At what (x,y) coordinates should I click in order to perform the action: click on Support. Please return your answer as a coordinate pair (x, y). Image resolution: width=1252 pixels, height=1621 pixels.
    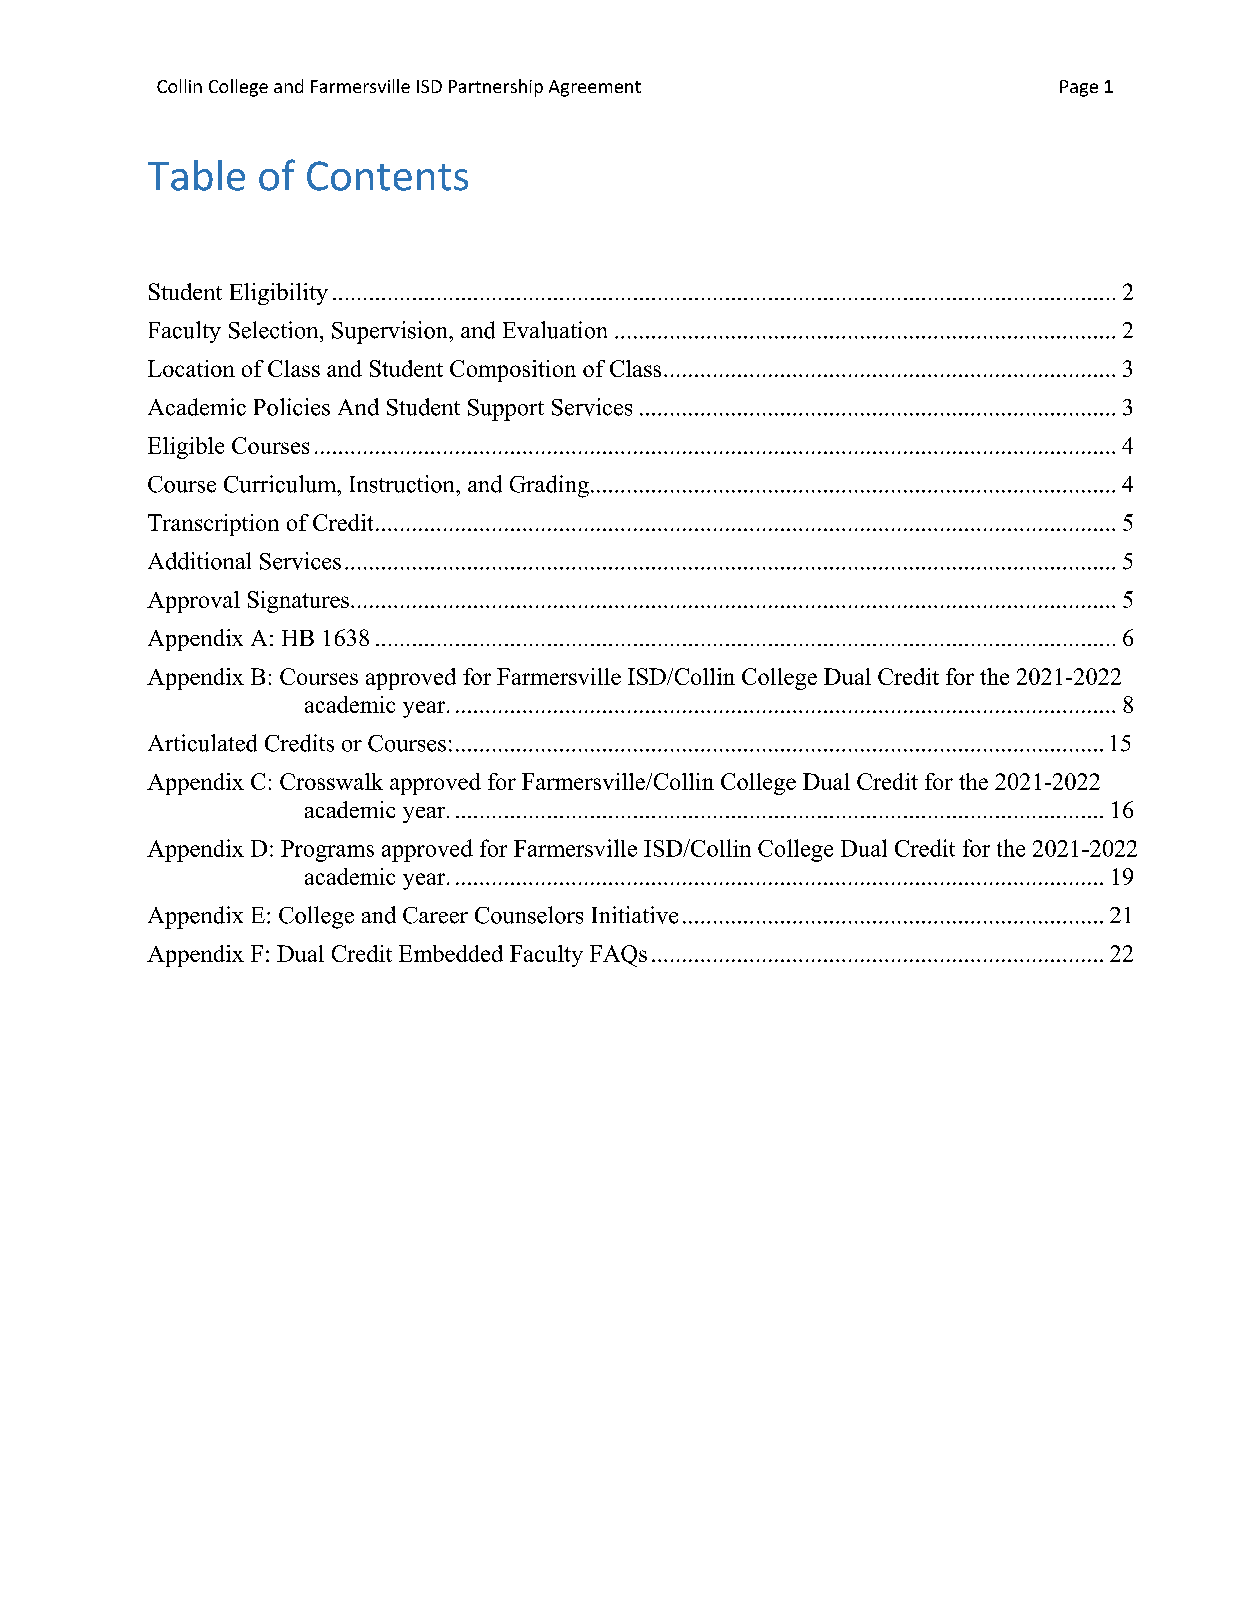
    Looking at the image, I should click on (506, 410).
